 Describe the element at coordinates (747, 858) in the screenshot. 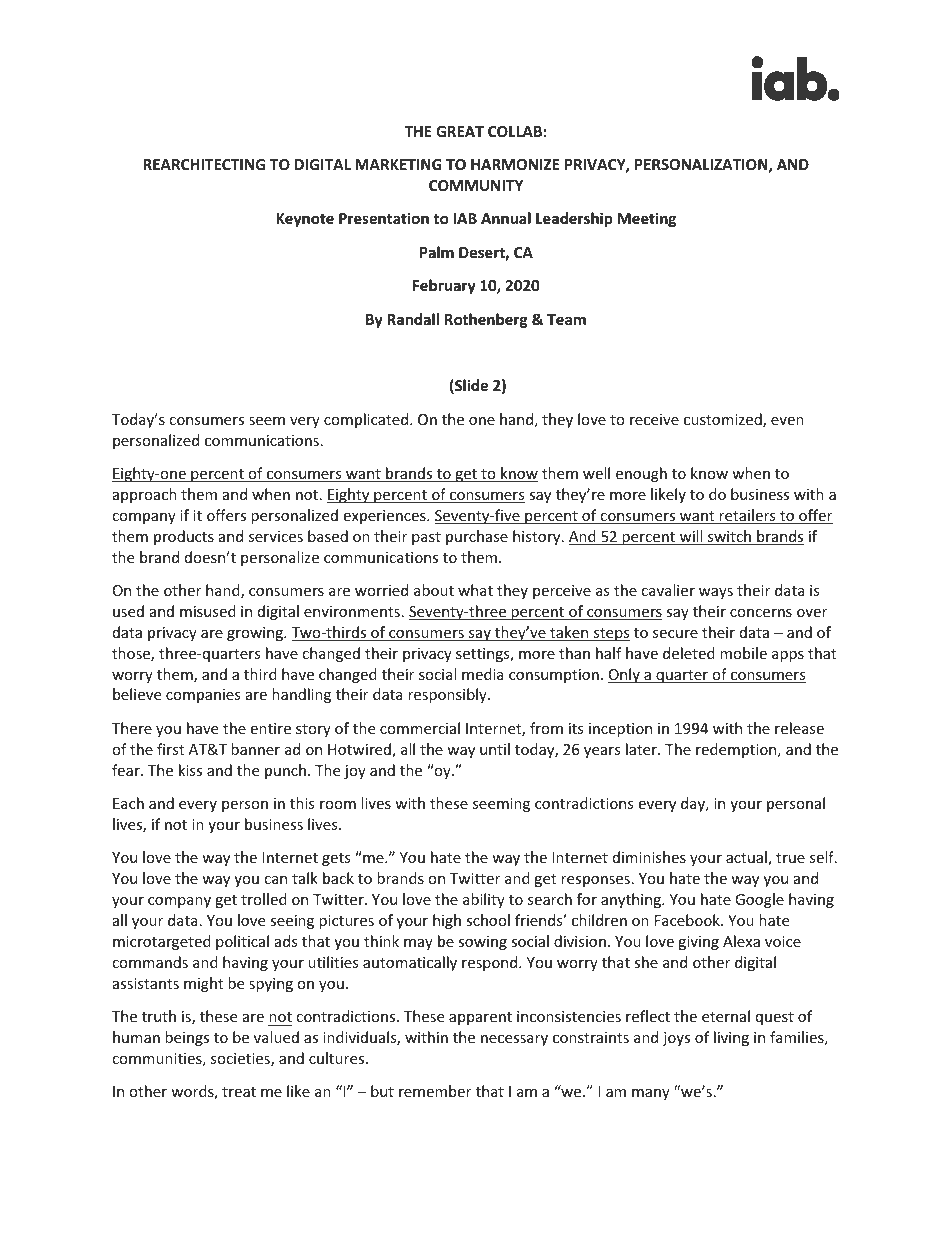

I see `actual` at that location.
